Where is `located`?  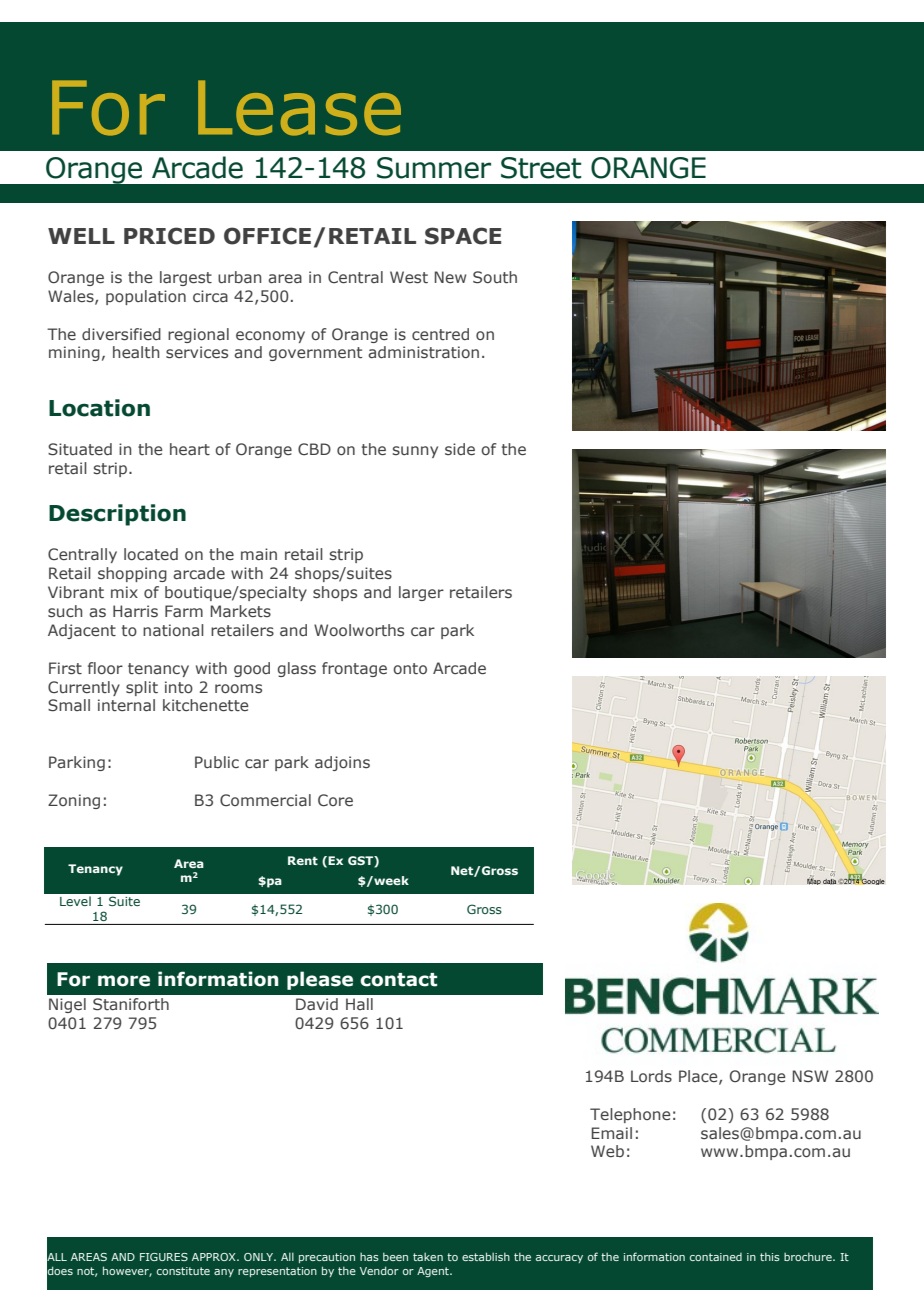 located is located at coordinates (151, 554).
